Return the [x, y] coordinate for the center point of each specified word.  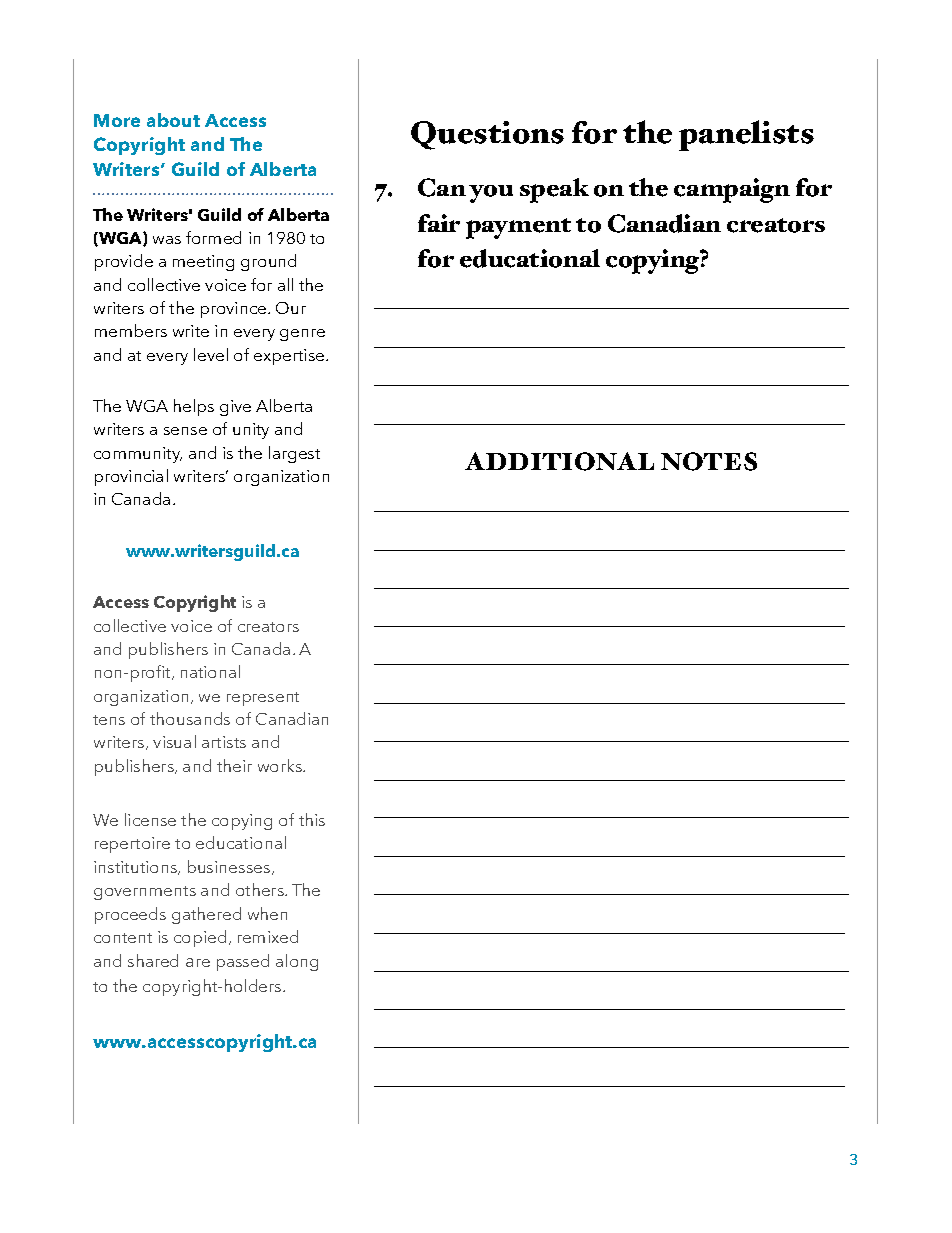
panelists [746, 135]
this [312, 819]
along [297, 962]
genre [302, 335]
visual [174, 741]
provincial [131, 477]
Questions [487, 135]
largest [294, 454]
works [281, 765]
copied [200, 938]
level [211, 354]
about [173, 120]
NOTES [709, 461]
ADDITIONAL [559, 461]
